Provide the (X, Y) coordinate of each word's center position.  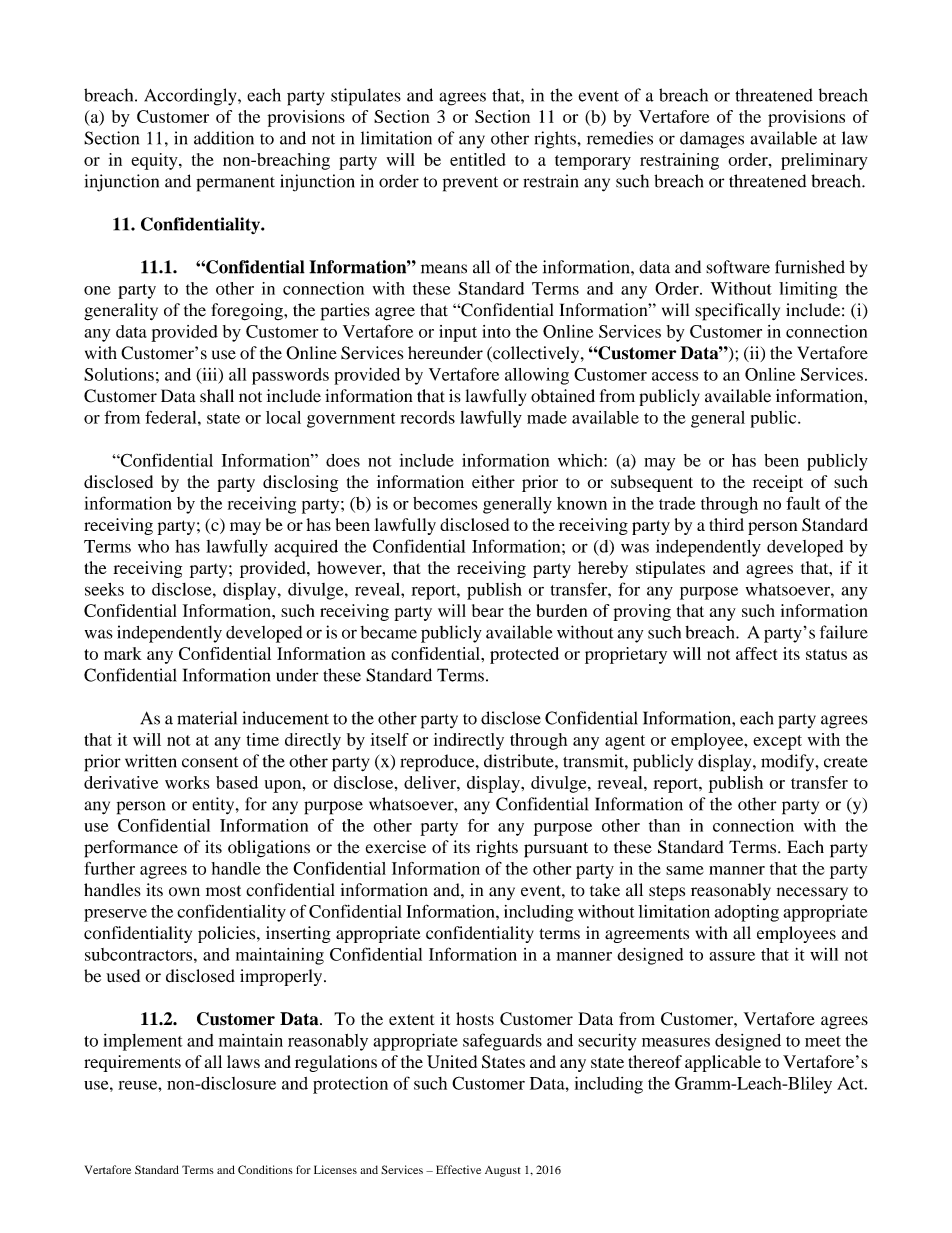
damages (712, 140)
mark (123, 653)
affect (757, 653)
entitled (478, 159)
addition (224, 138)
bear (488, 610)
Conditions (265, 1170)
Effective (458, 1169)
